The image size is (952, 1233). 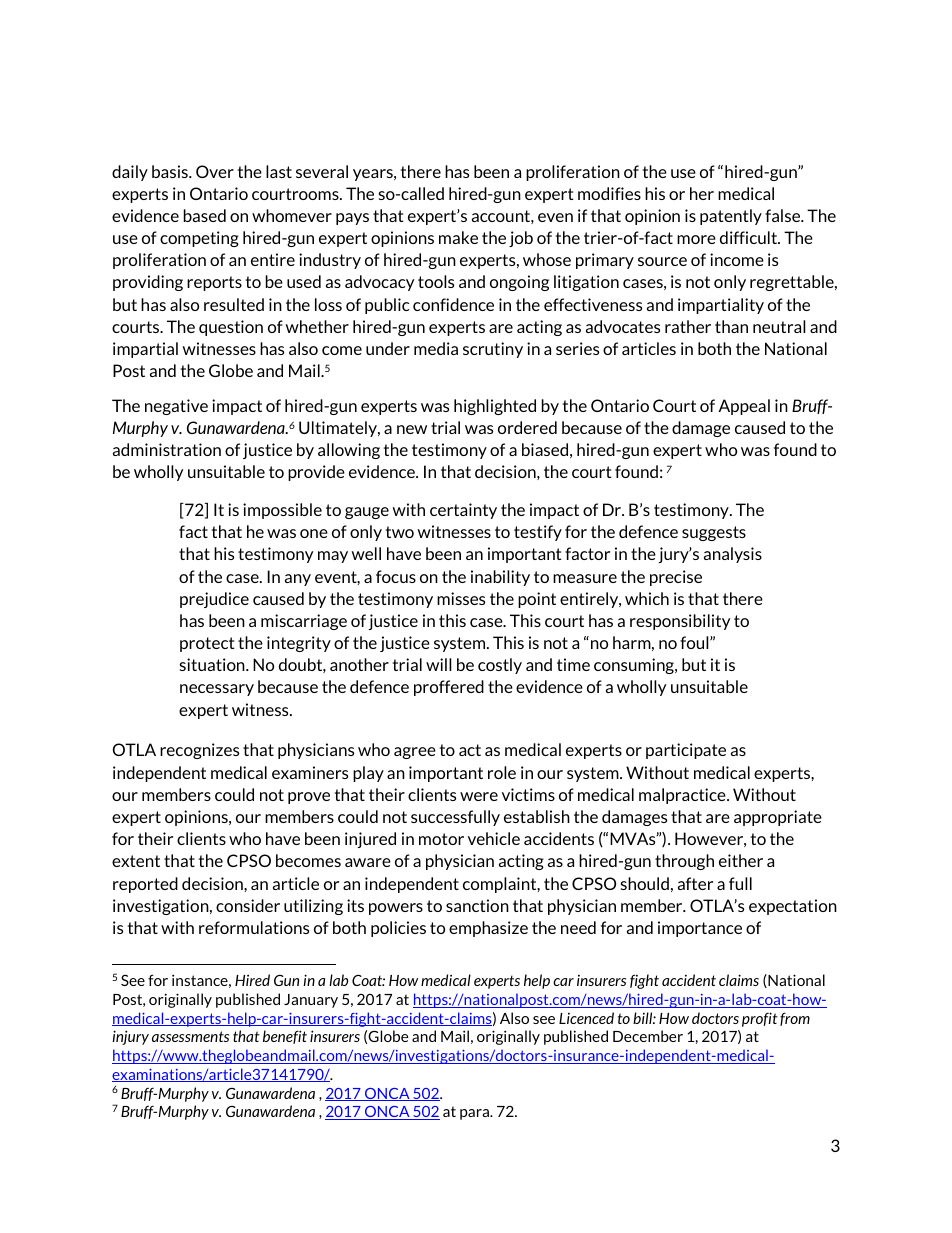 I want to click on make, so click(x=458, y=237).
